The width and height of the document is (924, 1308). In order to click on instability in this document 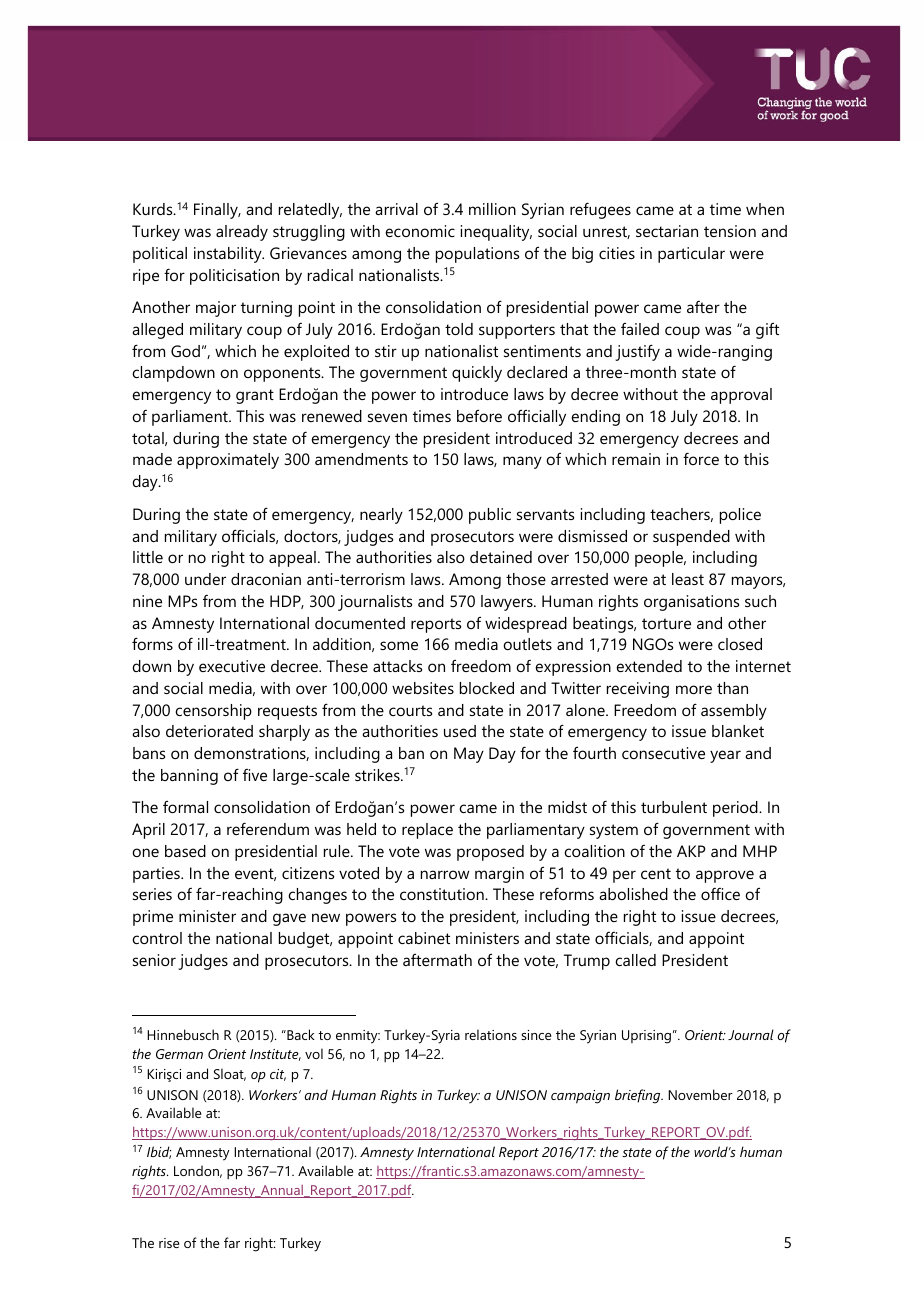, I will do `click(229, 255)`.
